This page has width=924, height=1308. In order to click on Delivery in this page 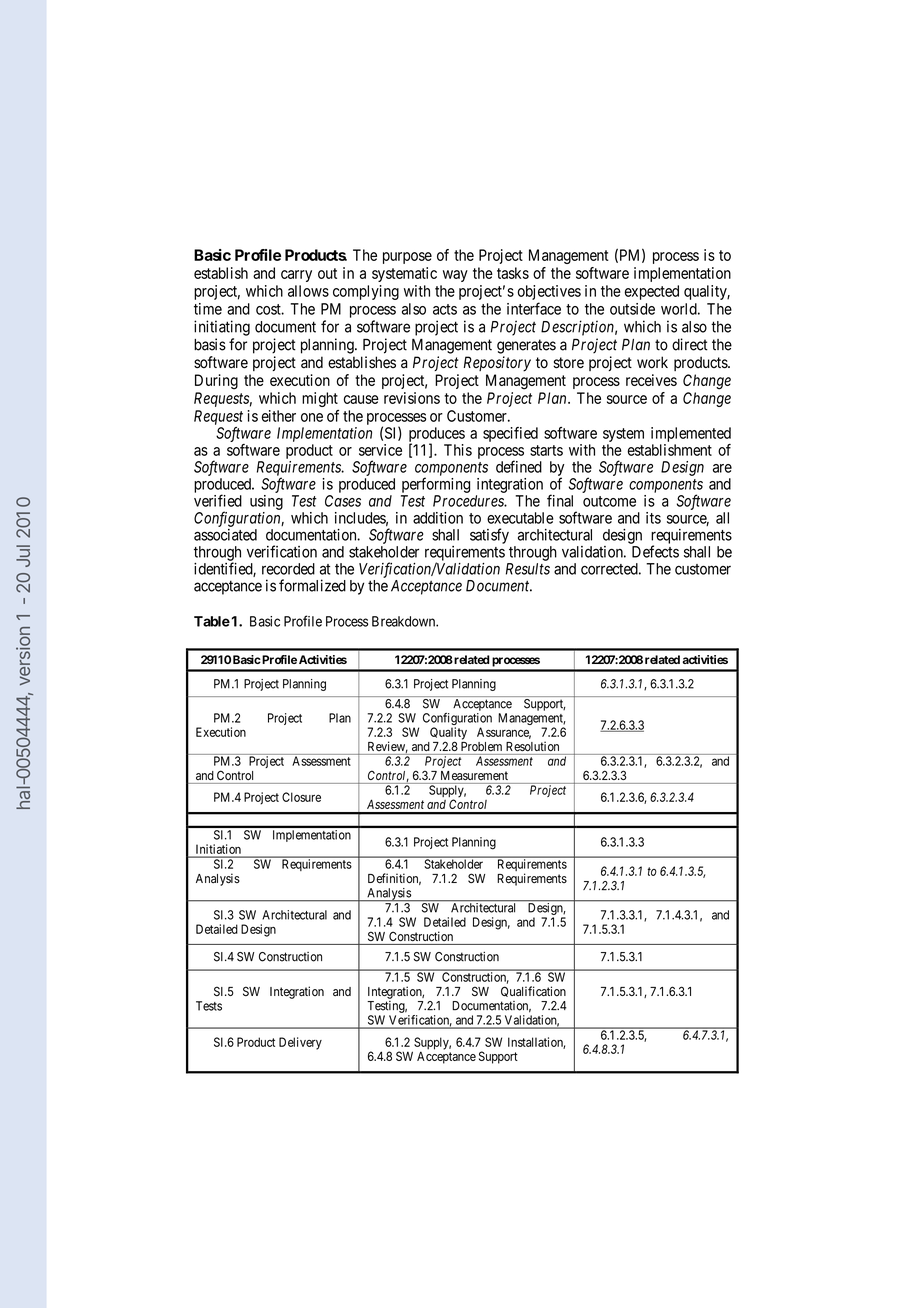, I will do `click(300, 1043)`.
